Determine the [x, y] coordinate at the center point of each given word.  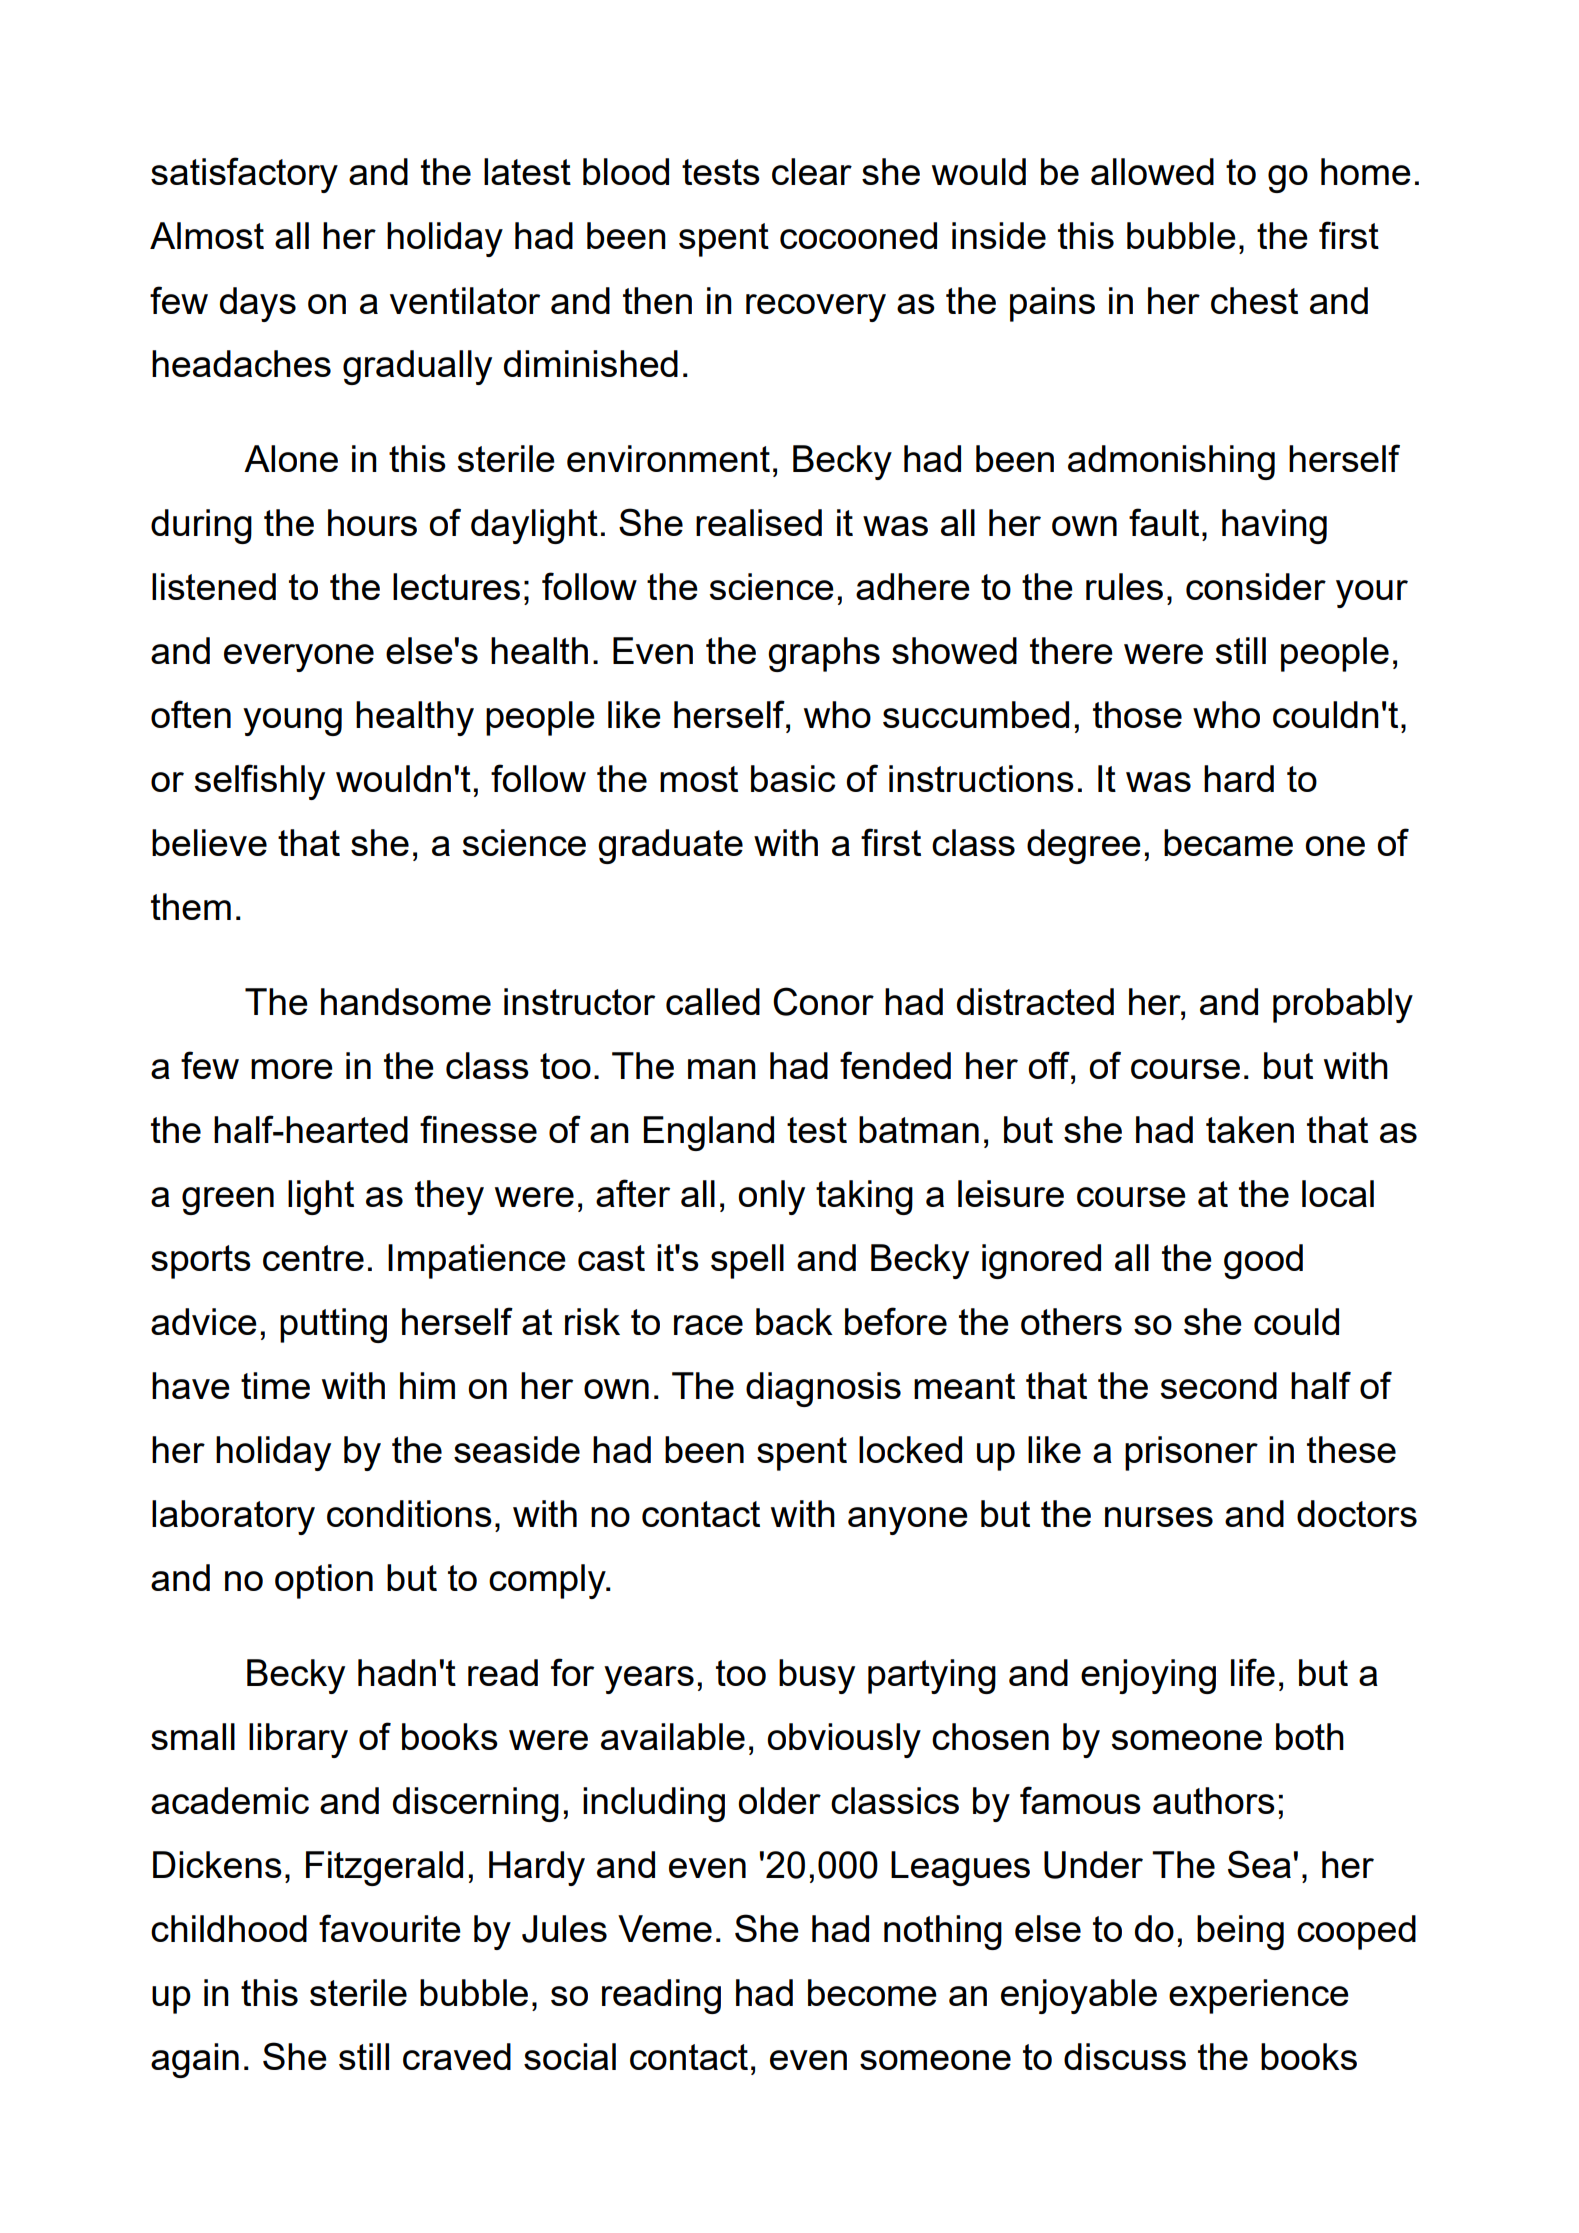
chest [1254, 300]
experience [1259, 1996]
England [709, 1133]
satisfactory [244, 175]
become [872, 1992]
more [292, 1069]
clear [812, 171]
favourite [390, 1928]
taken [1250, 1129]
